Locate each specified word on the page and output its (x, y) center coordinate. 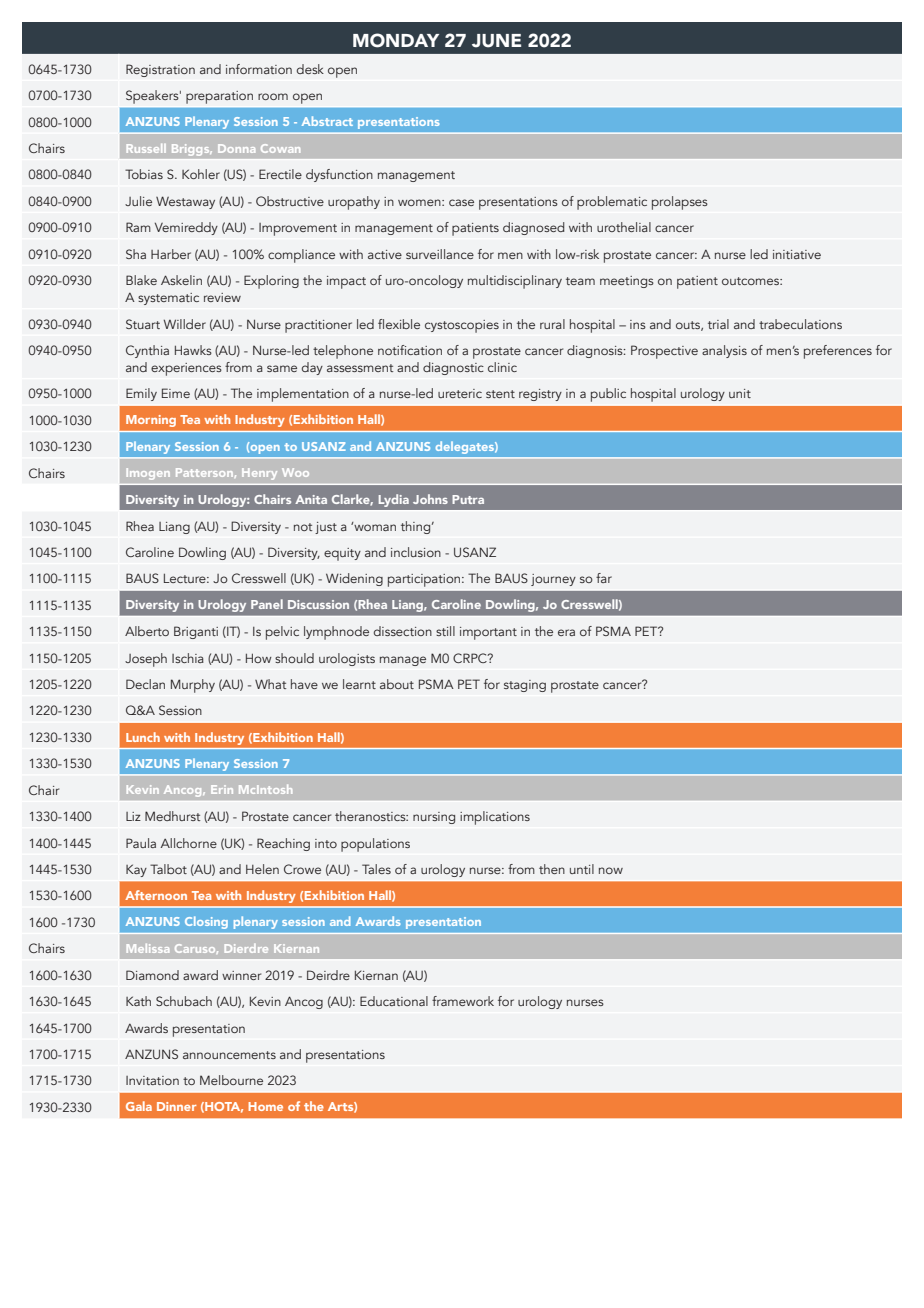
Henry (259, 473)
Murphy (193, 686)
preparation (219, 97)
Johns (430, 499)
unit (740, 393)
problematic (612, 203)
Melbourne (231, 1080)
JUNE (496, 41)
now (611, 870)
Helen (262, 869)
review (222, 297)
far (604, 578)
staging (525, 686)
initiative (797, 254)
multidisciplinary (515, 282)
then (552, 869)
